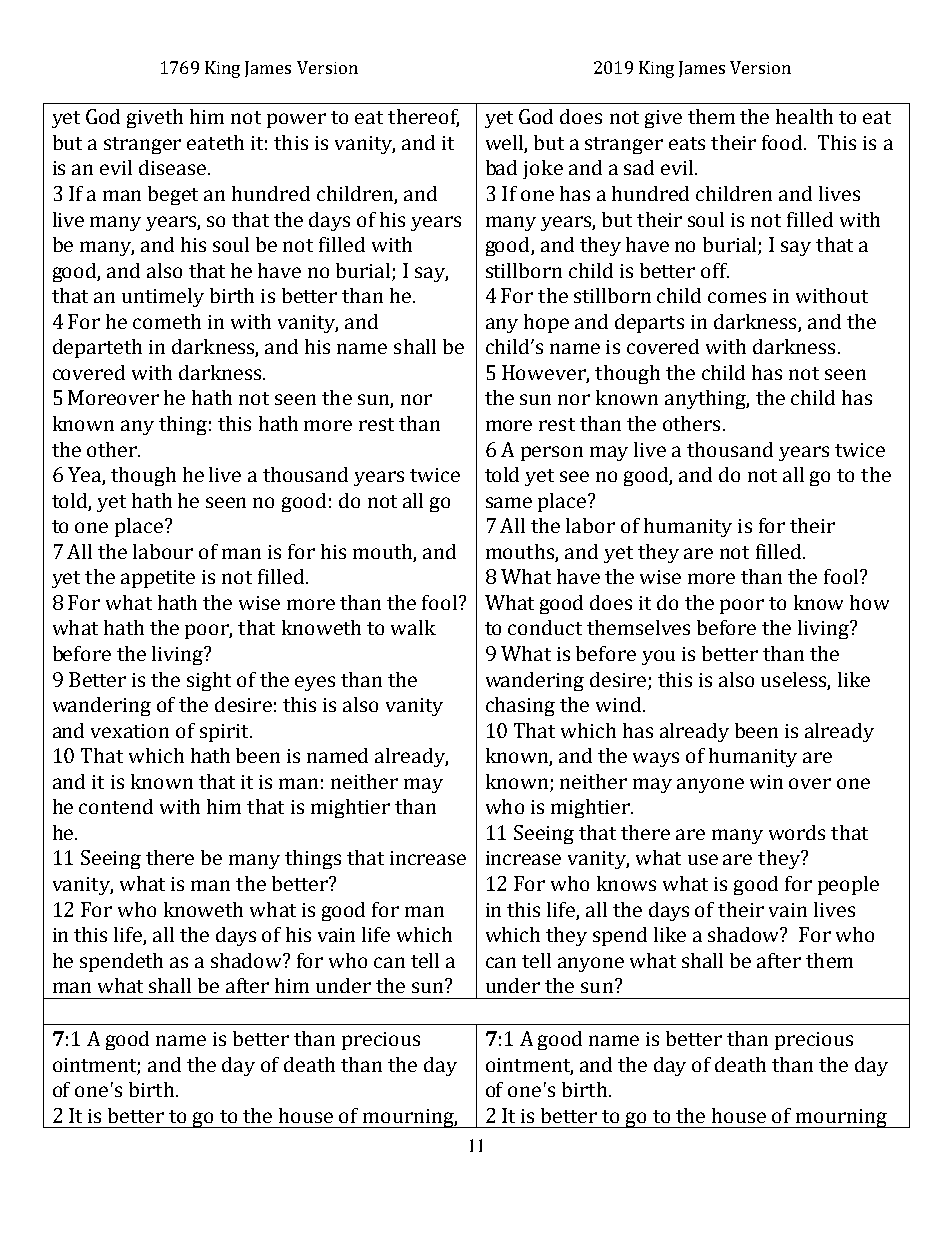 This screenshot has height=1233, width=952. I want to click on labour, so click(163, 551).
